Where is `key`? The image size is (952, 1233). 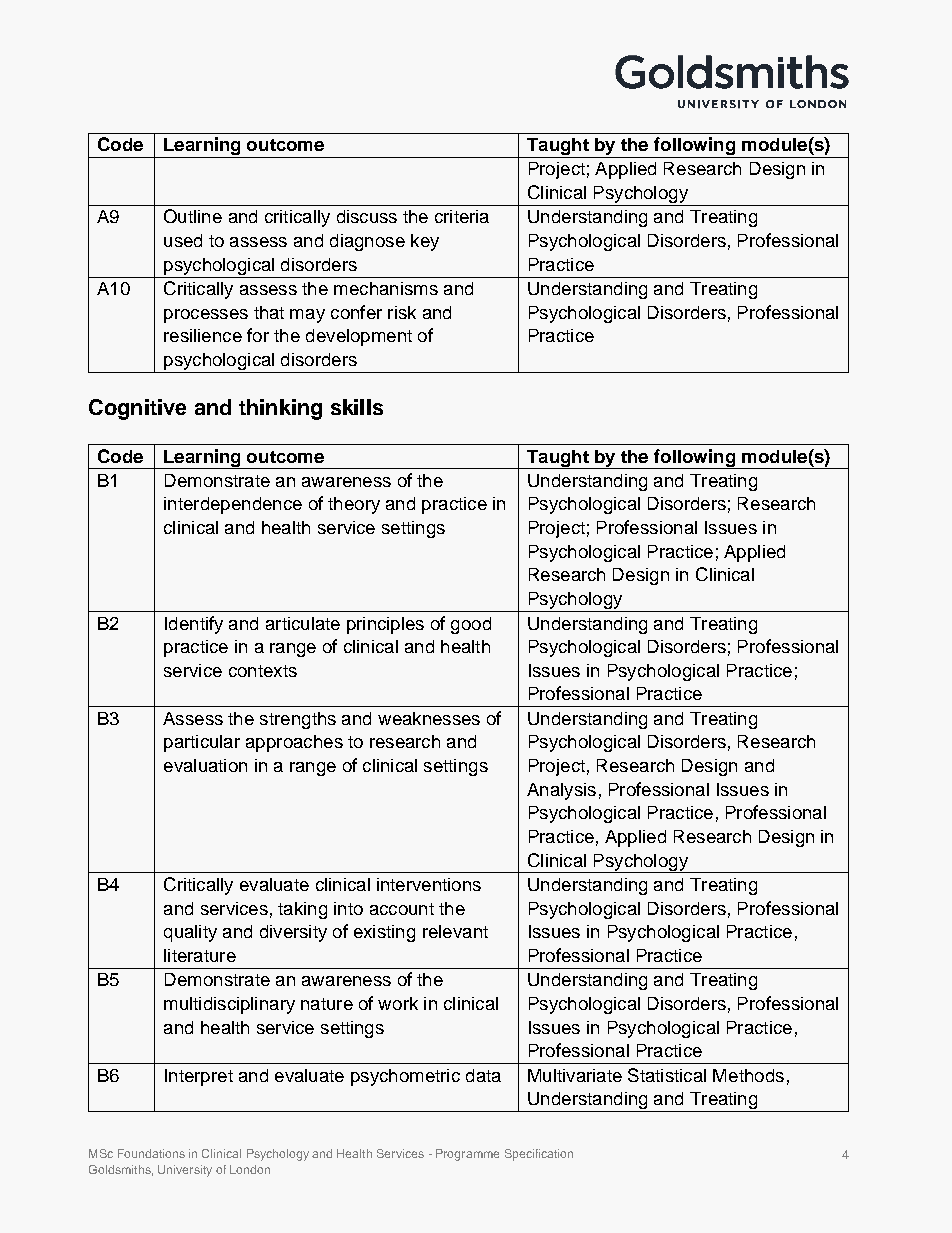 key is located at coordinates (425, 242).
